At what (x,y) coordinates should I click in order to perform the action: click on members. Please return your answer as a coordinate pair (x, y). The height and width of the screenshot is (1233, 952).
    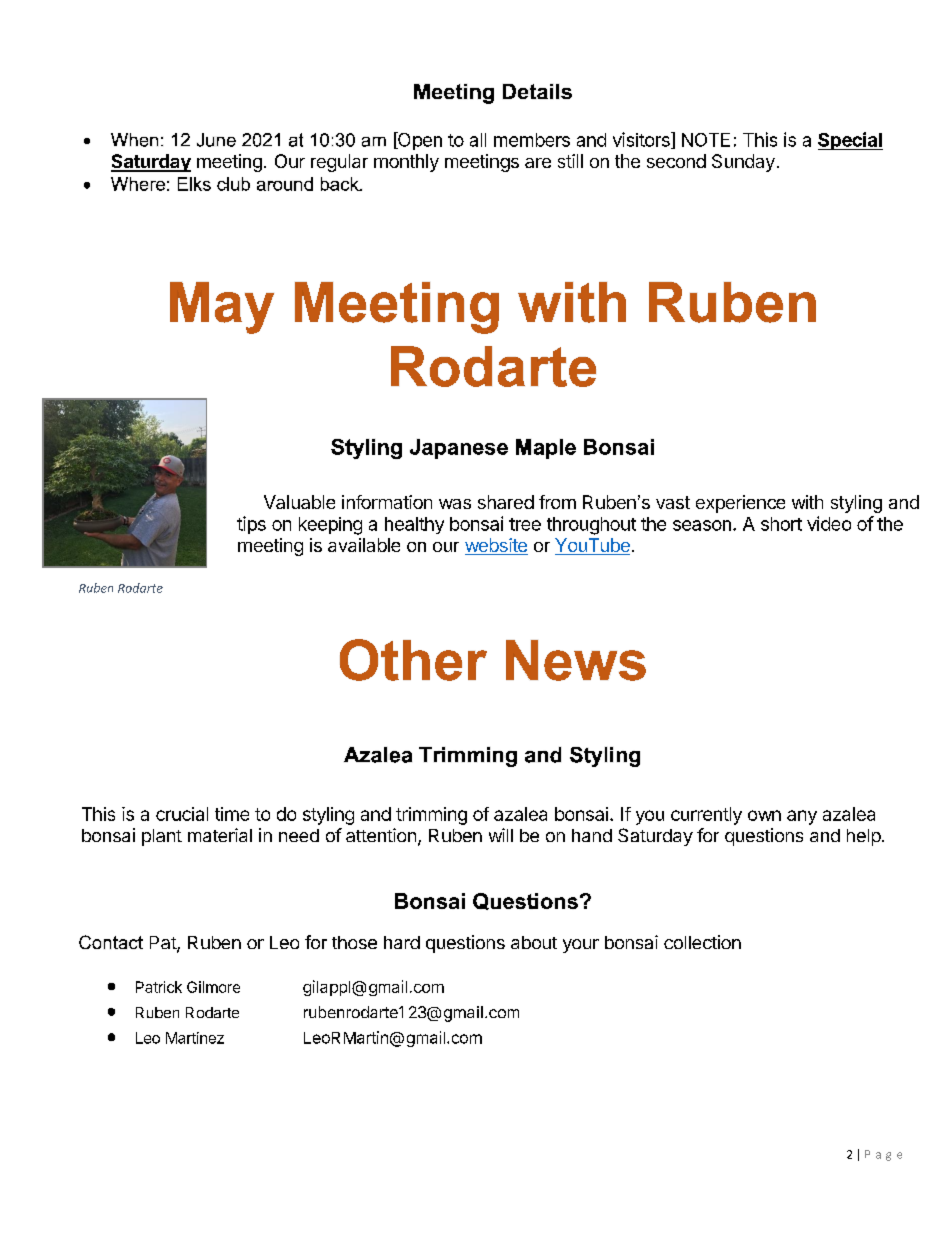
    Looking at the image, I should click on (532, 140).
